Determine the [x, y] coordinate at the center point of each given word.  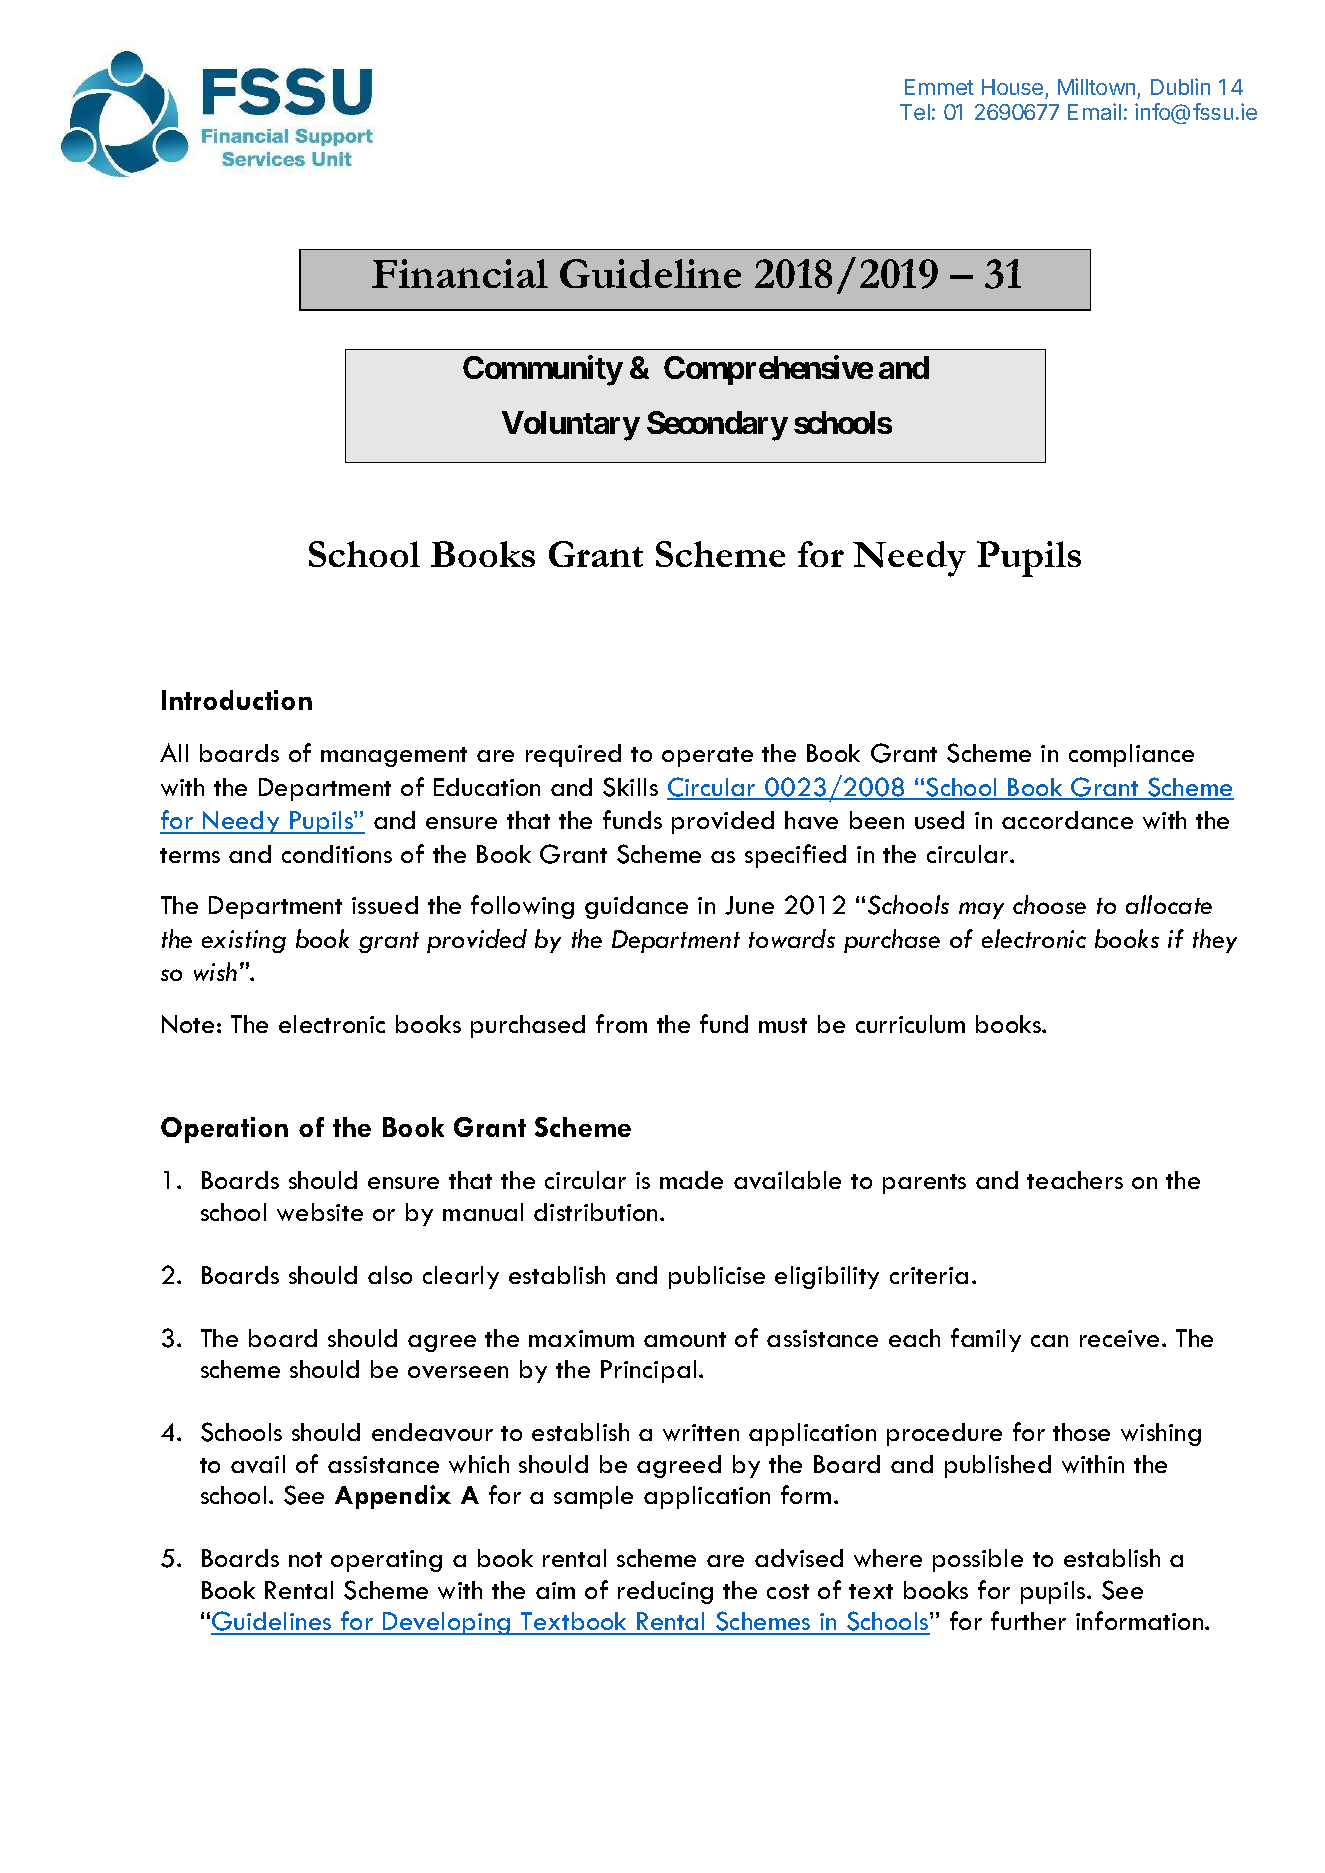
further [1028, 1620]
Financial [460, 273]
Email [1094, 111]
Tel [915, 112]
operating [386, 1561]
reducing [665, 1592]
